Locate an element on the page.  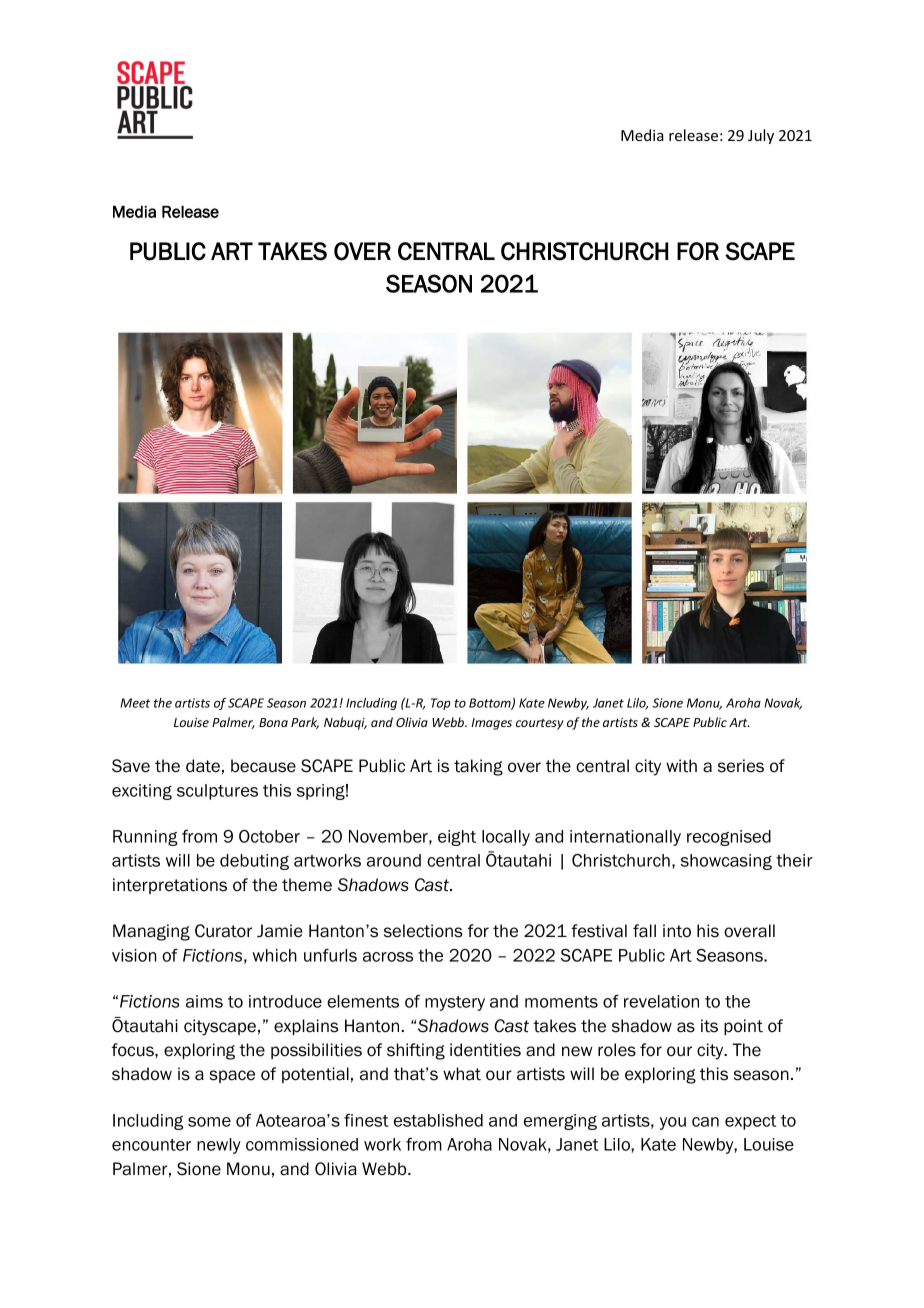
July is located at coordinates (761, 136).
